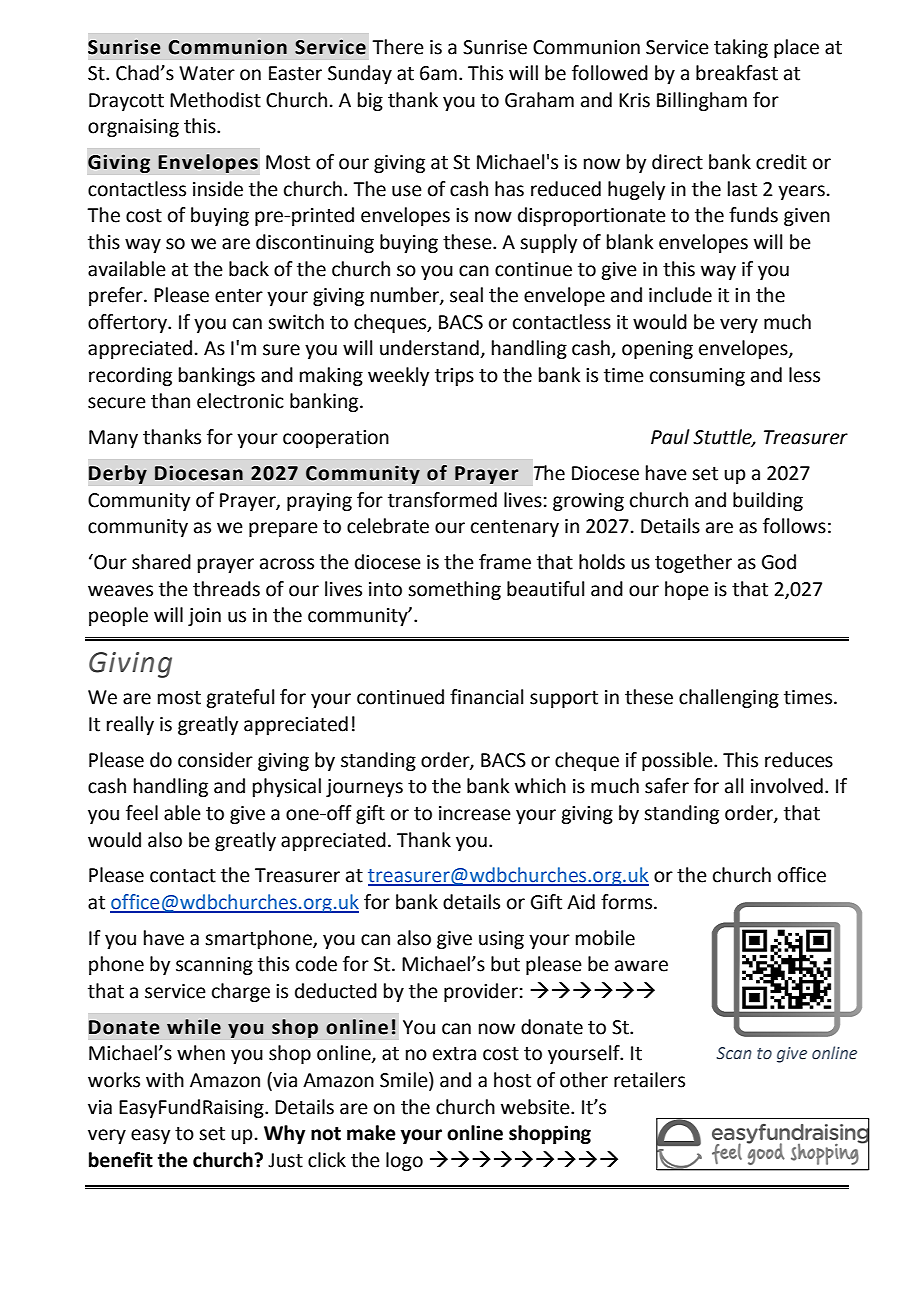 The width and height of the page is (924, 1308). Describe the element at coordinates (737, 73) in the page. I see `breakfast` at that location.
